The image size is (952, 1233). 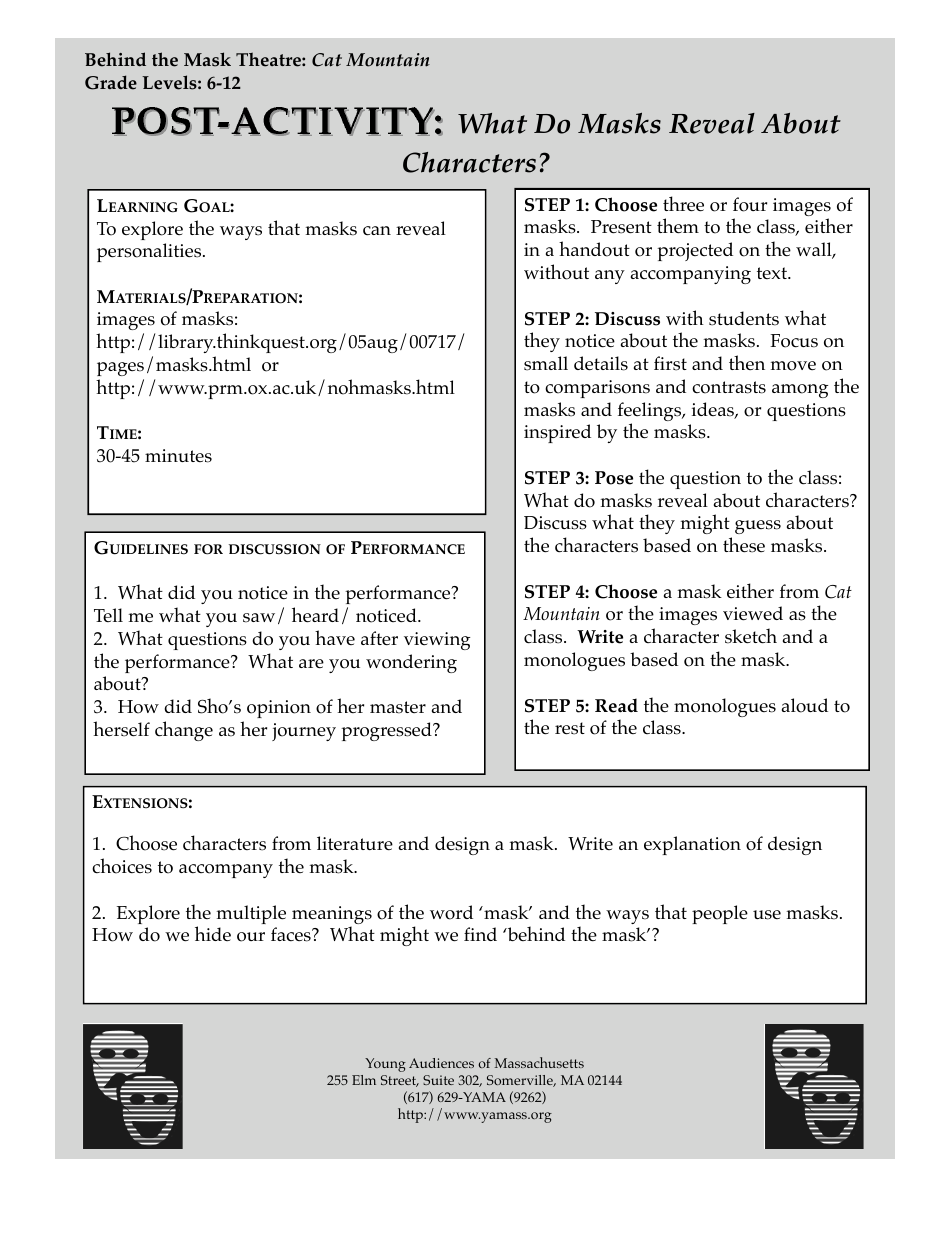 What do you see at coordinates (213, 933) in the screenshot?
I see `hide` at bounding box center [213, 933].
